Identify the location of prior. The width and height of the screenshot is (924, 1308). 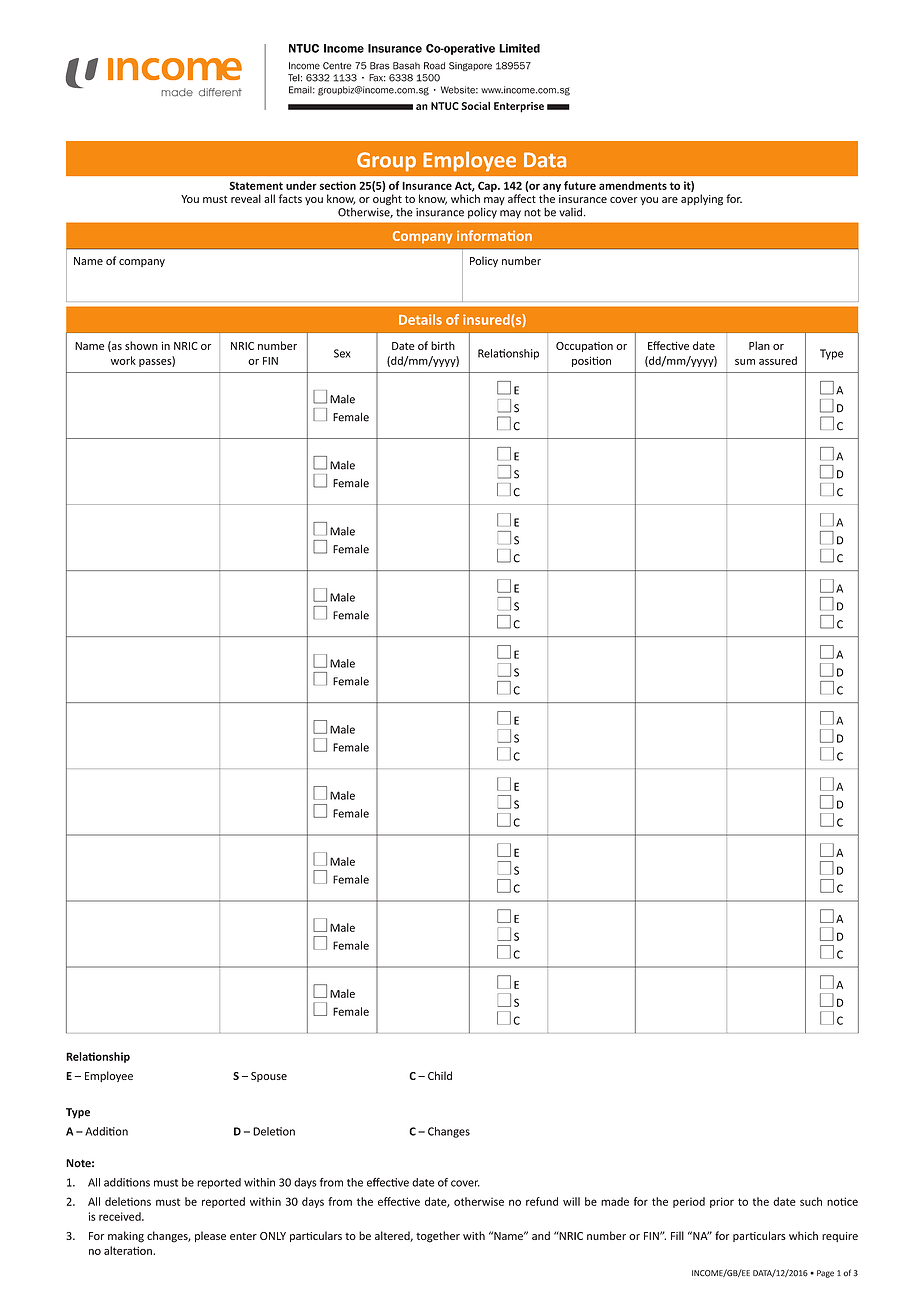
(722, 1202).
